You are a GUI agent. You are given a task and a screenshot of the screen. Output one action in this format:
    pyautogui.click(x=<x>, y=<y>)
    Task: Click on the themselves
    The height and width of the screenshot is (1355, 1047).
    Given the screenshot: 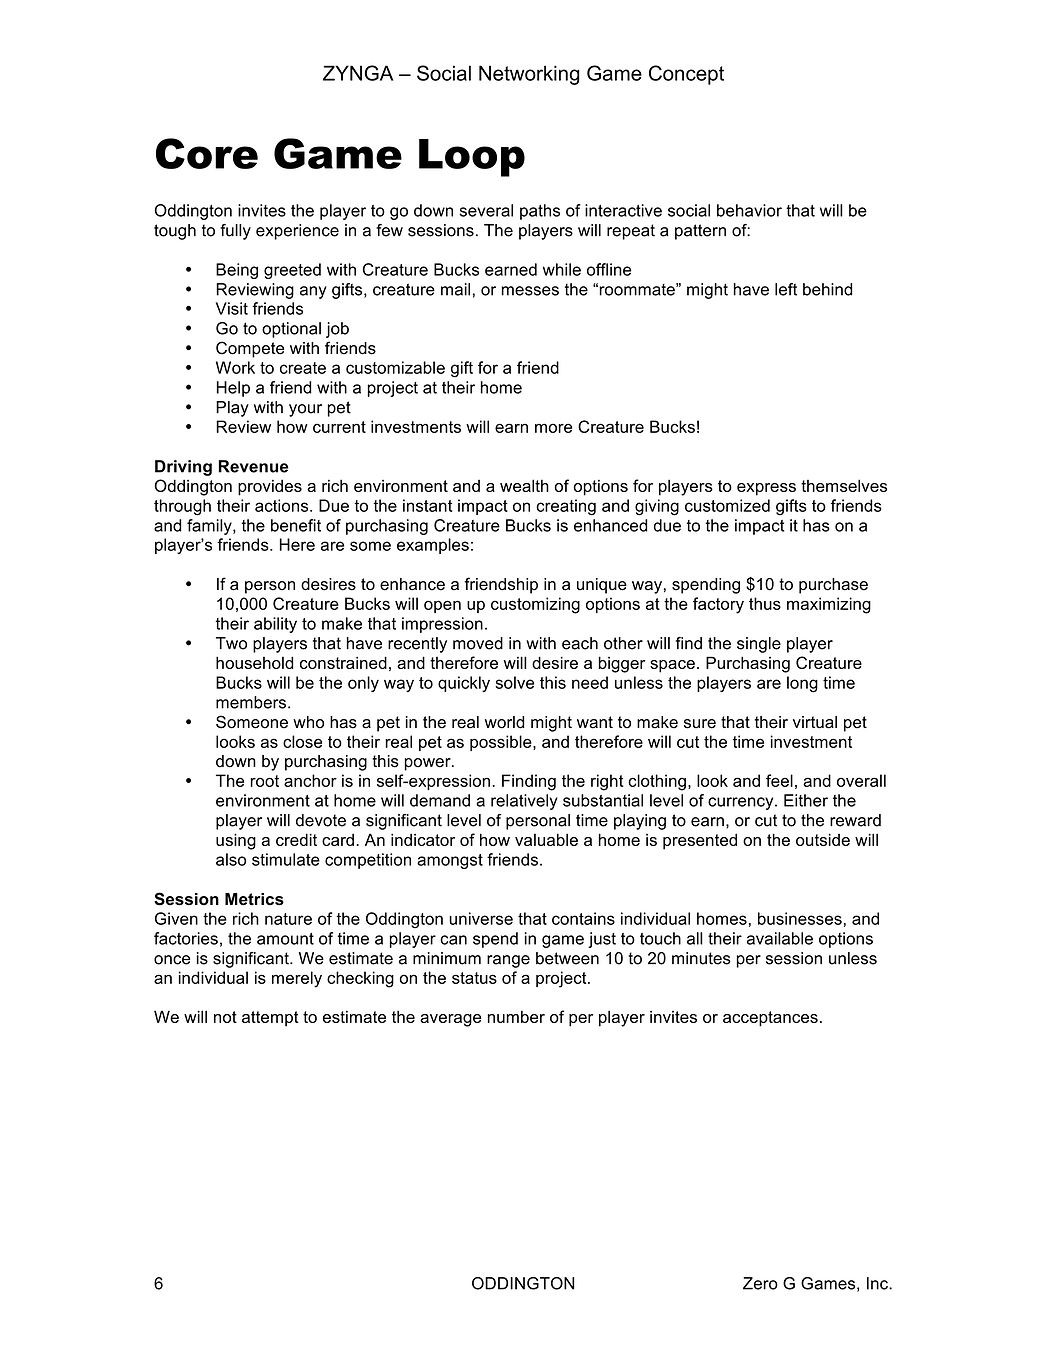 What is the action you would take?
    pyautogui.click(x=844, y=485)
